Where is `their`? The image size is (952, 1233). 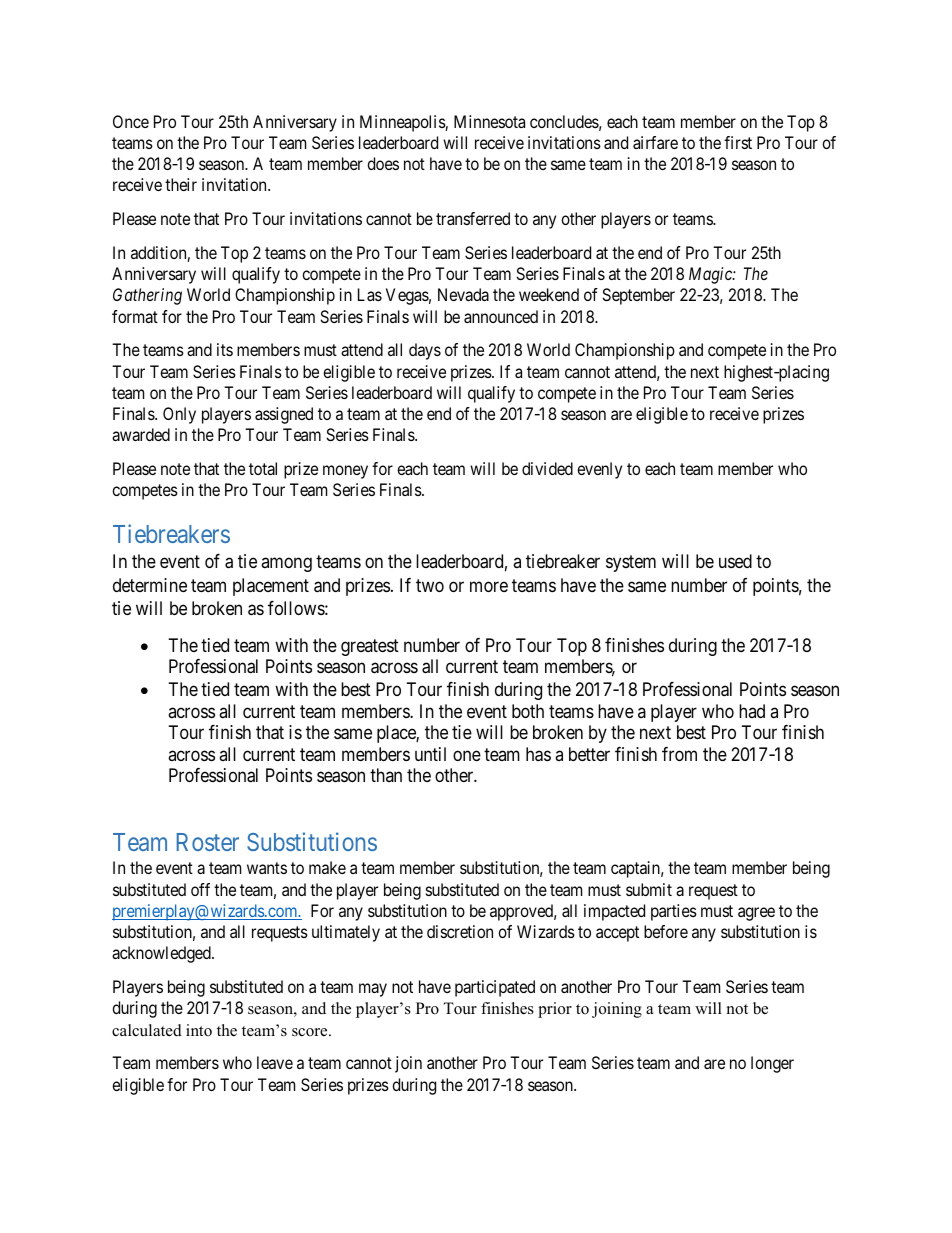
their is located at coordinates (181, 184).
